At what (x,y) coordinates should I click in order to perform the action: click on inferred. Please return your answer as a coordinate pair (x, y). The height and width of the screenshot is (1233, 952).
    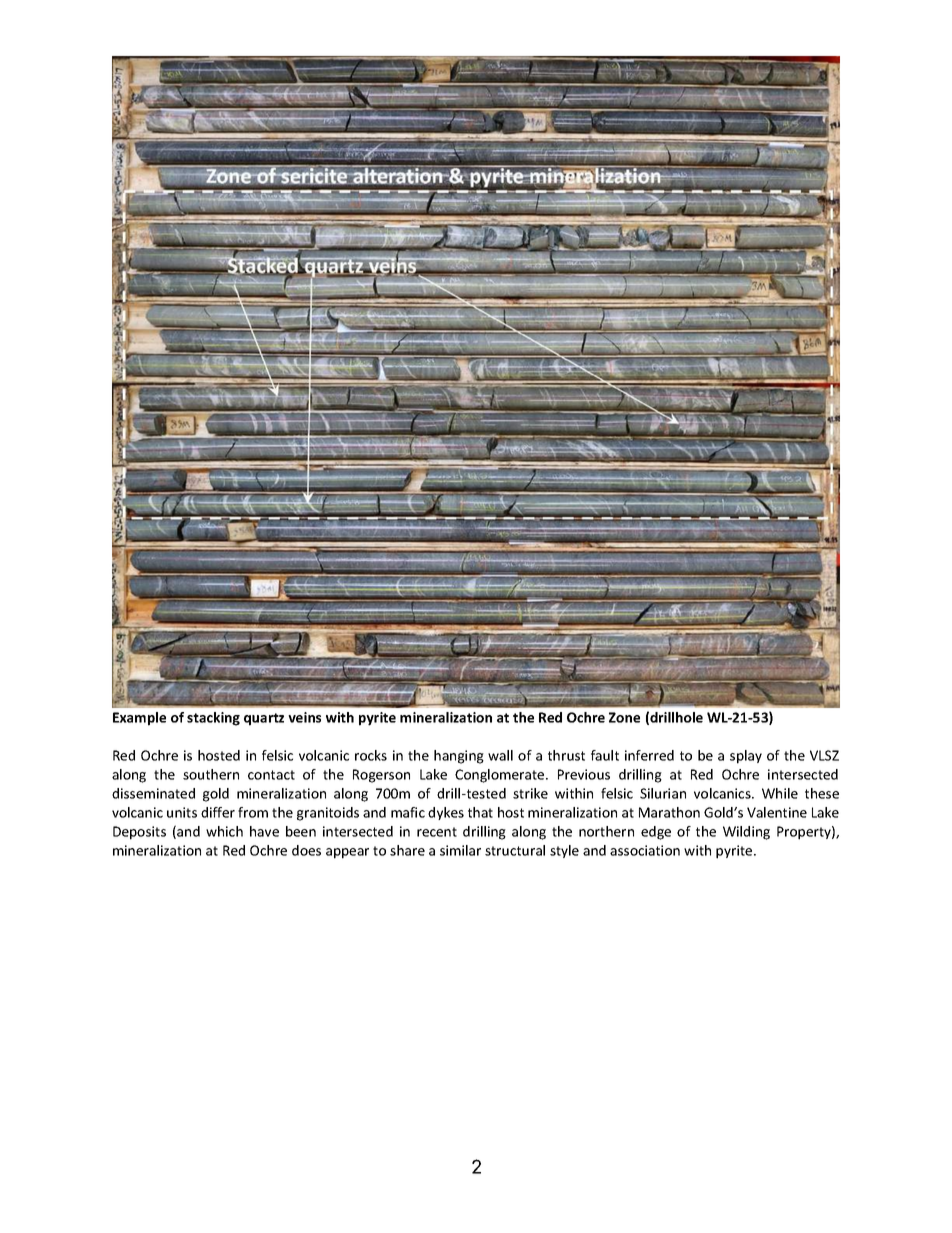
    Looking at the image, I should click on (649, 755).
